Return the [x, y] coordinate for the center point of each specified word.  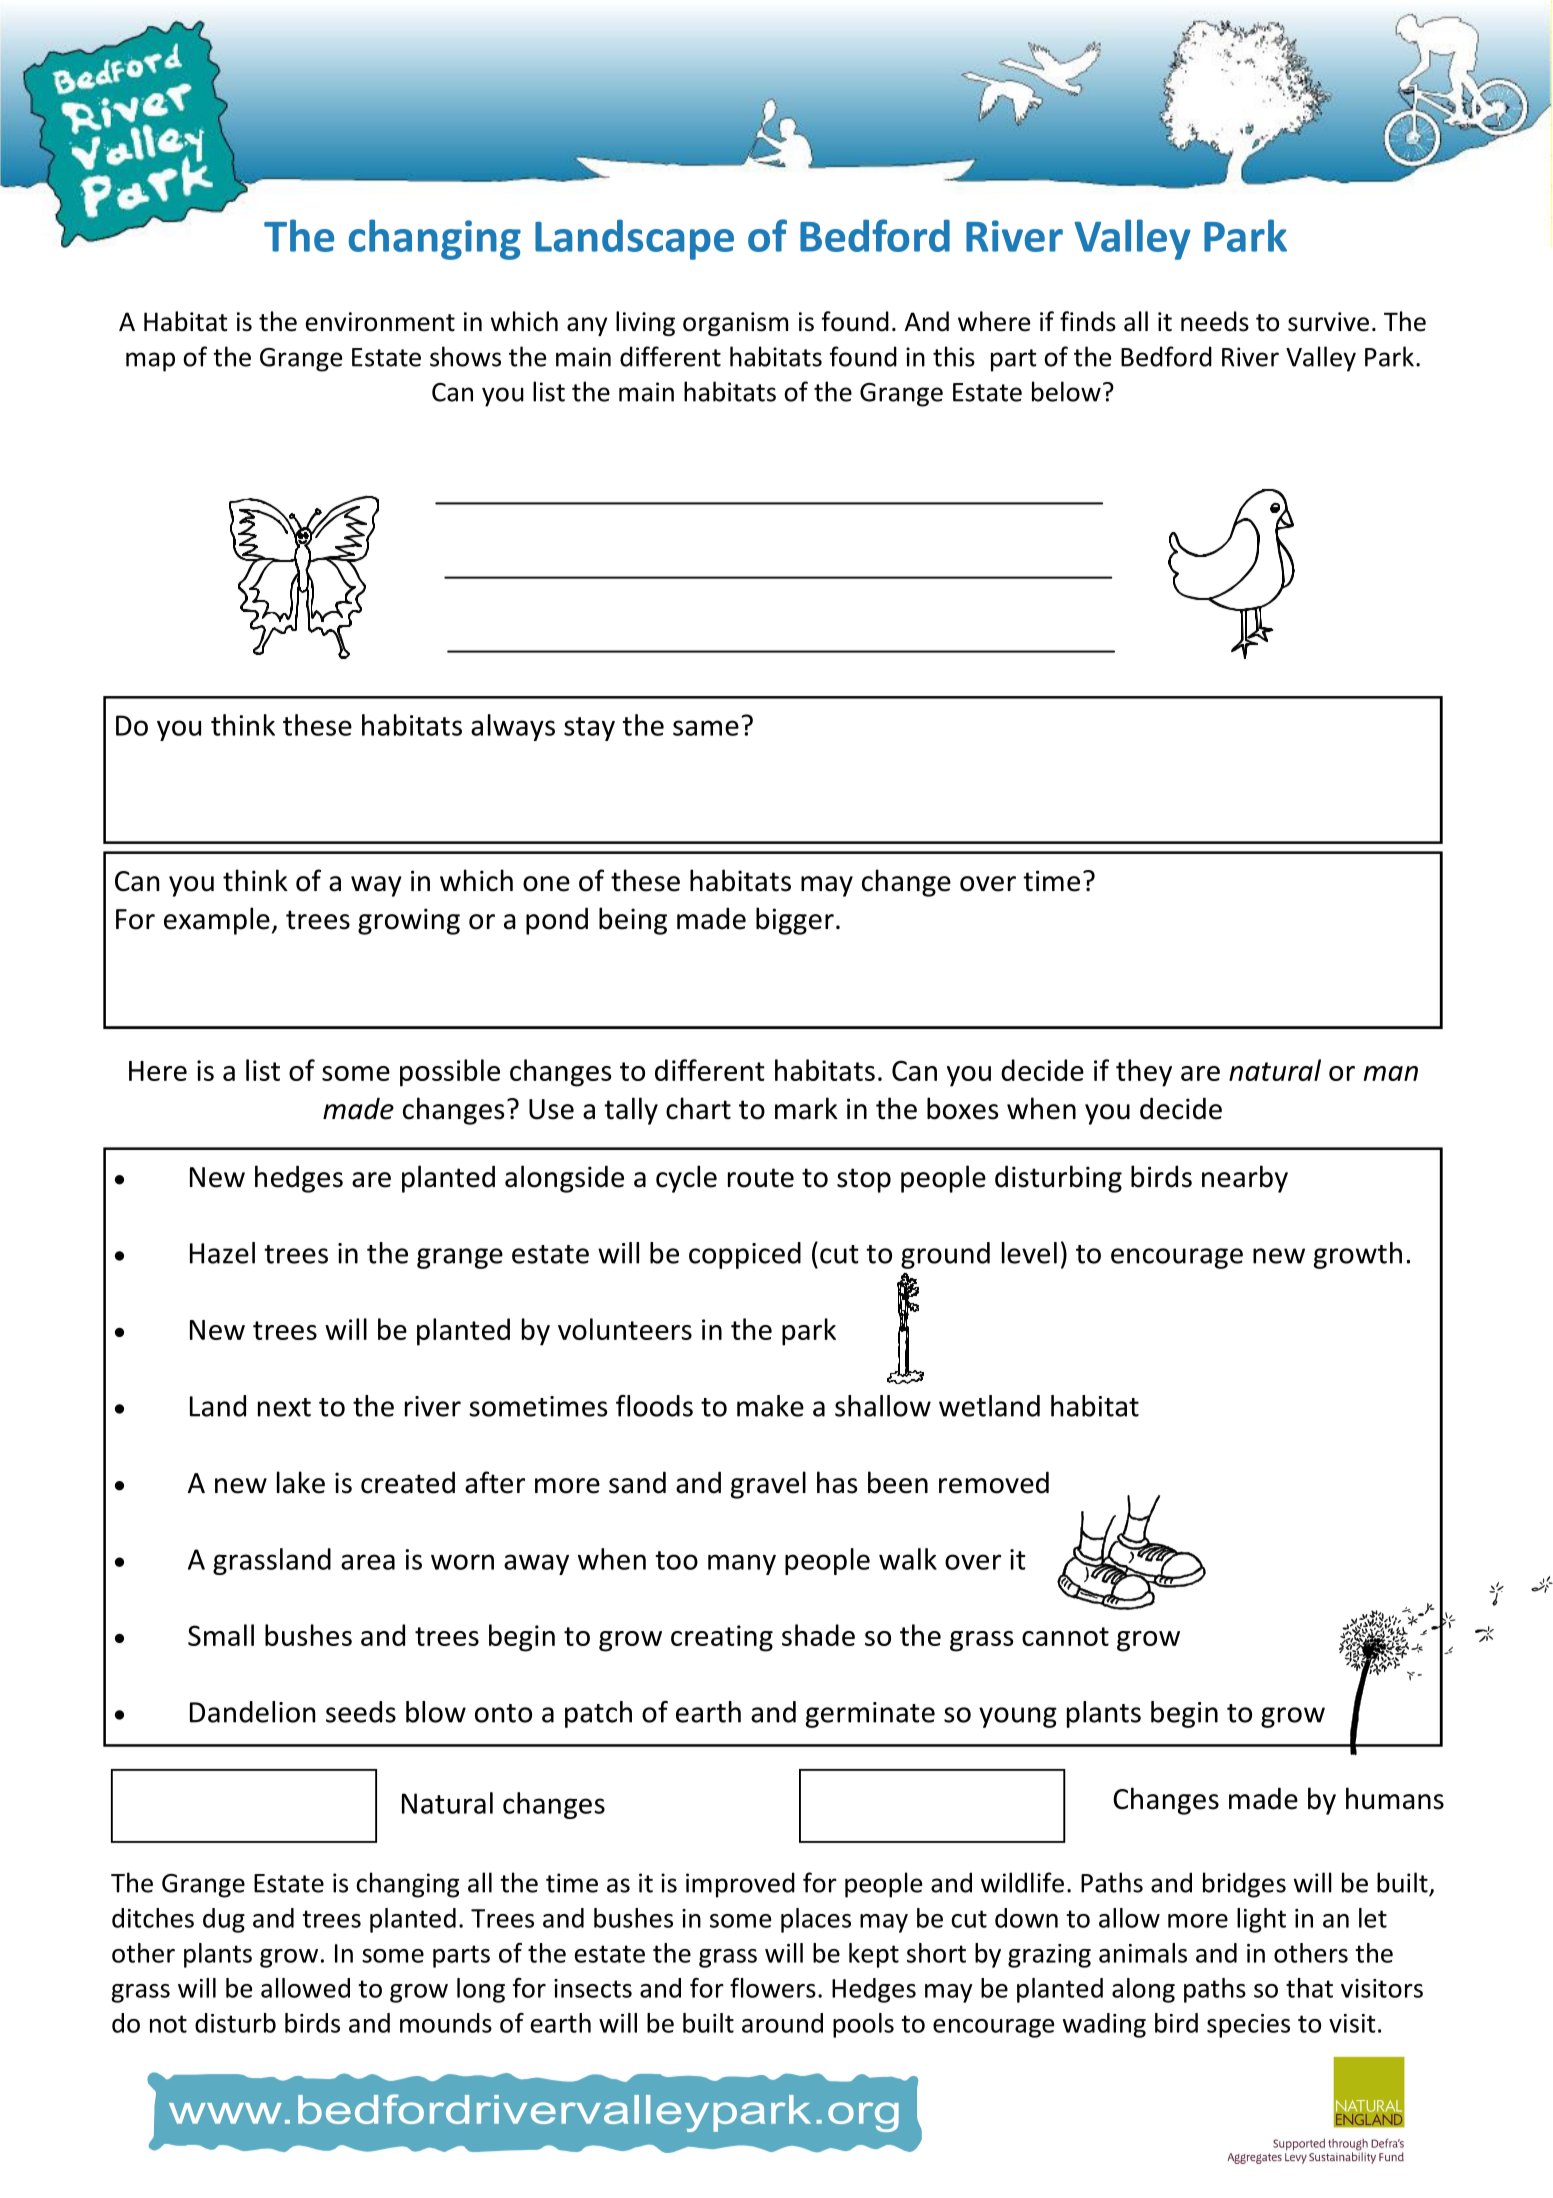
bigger [795, 921]
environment [380, 322]
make [770, 1406]
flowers [773, 1988]
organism [735, 324]
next [284, 1407]
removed [994, 1482]
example [217, 921]
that [1309, 1988]
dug [224, 1920]
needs [1215, 321]
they [1144, 1073]
